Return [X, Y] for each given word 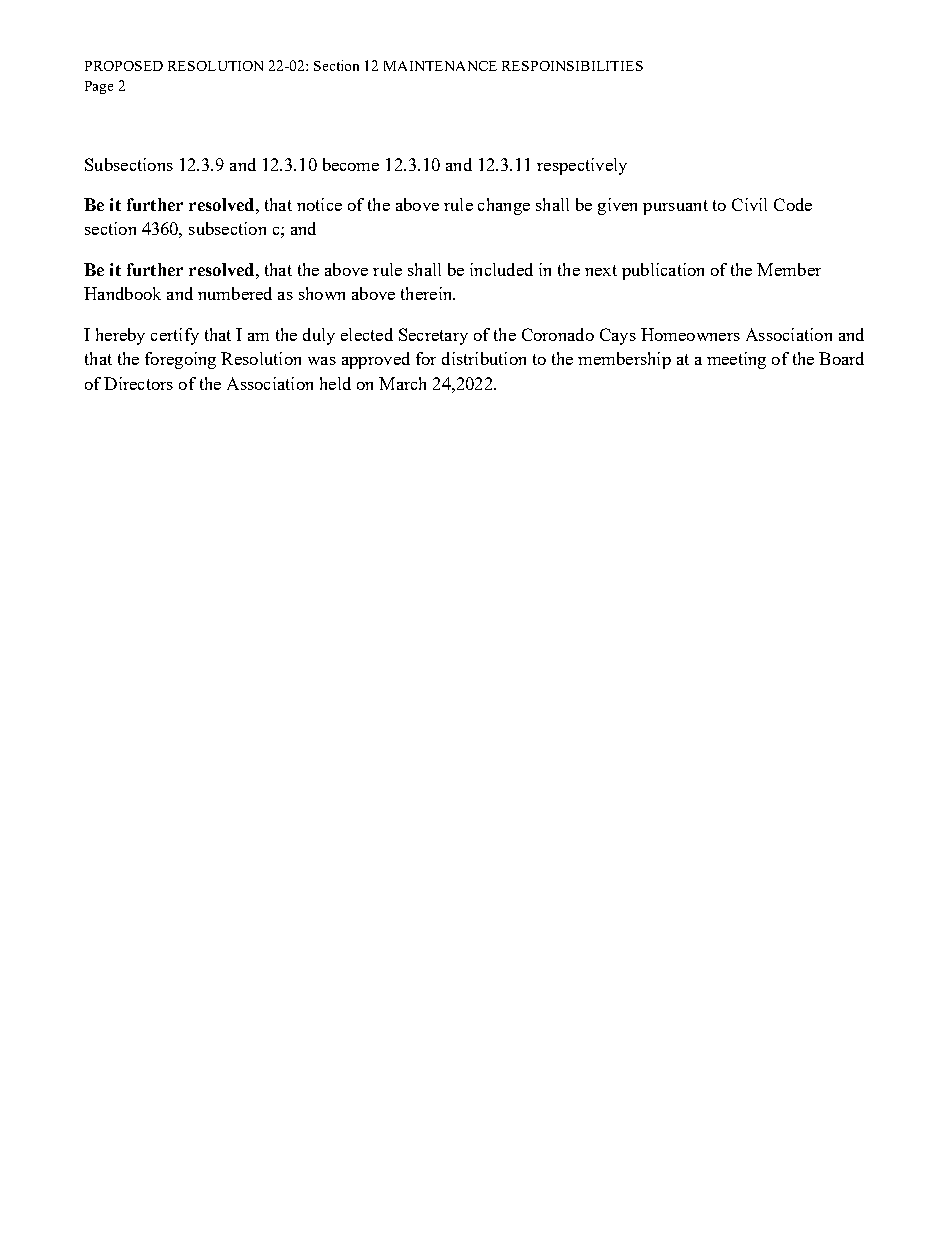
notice [319, 204]
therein [428, 293]
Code [793, 204]
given [617, 206]
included [501, 269]
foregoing [180, 360]
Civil [749, 204]
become [351, 164]
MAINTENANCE [440, 66]
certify [175, 336]
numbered [235, 293]
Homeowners [690, 334]
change [504, 206]
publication [663, 271]
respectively [582, 166]
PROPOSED [124, 66]
